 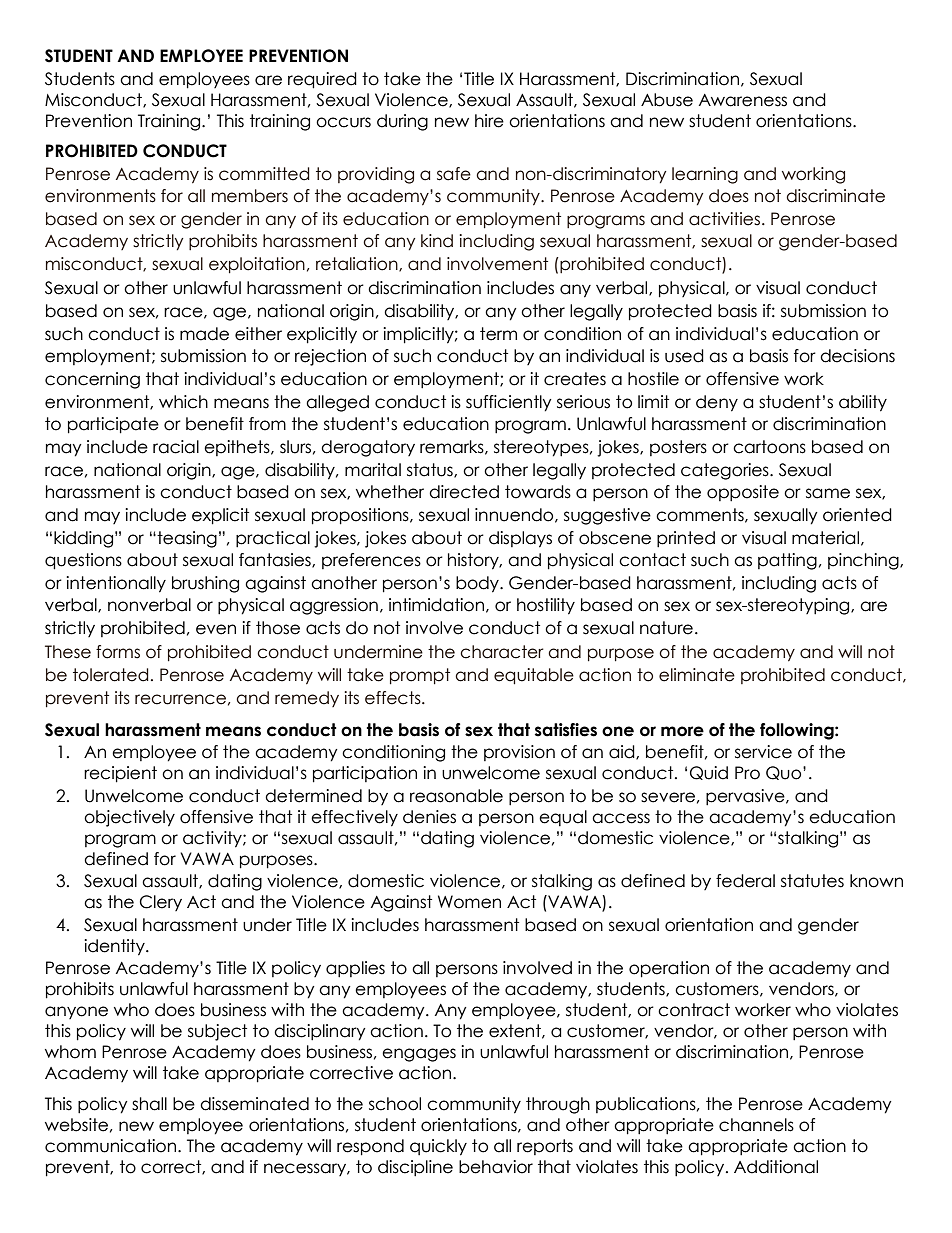 I want to click on patting, so click(x=787, y=561).
